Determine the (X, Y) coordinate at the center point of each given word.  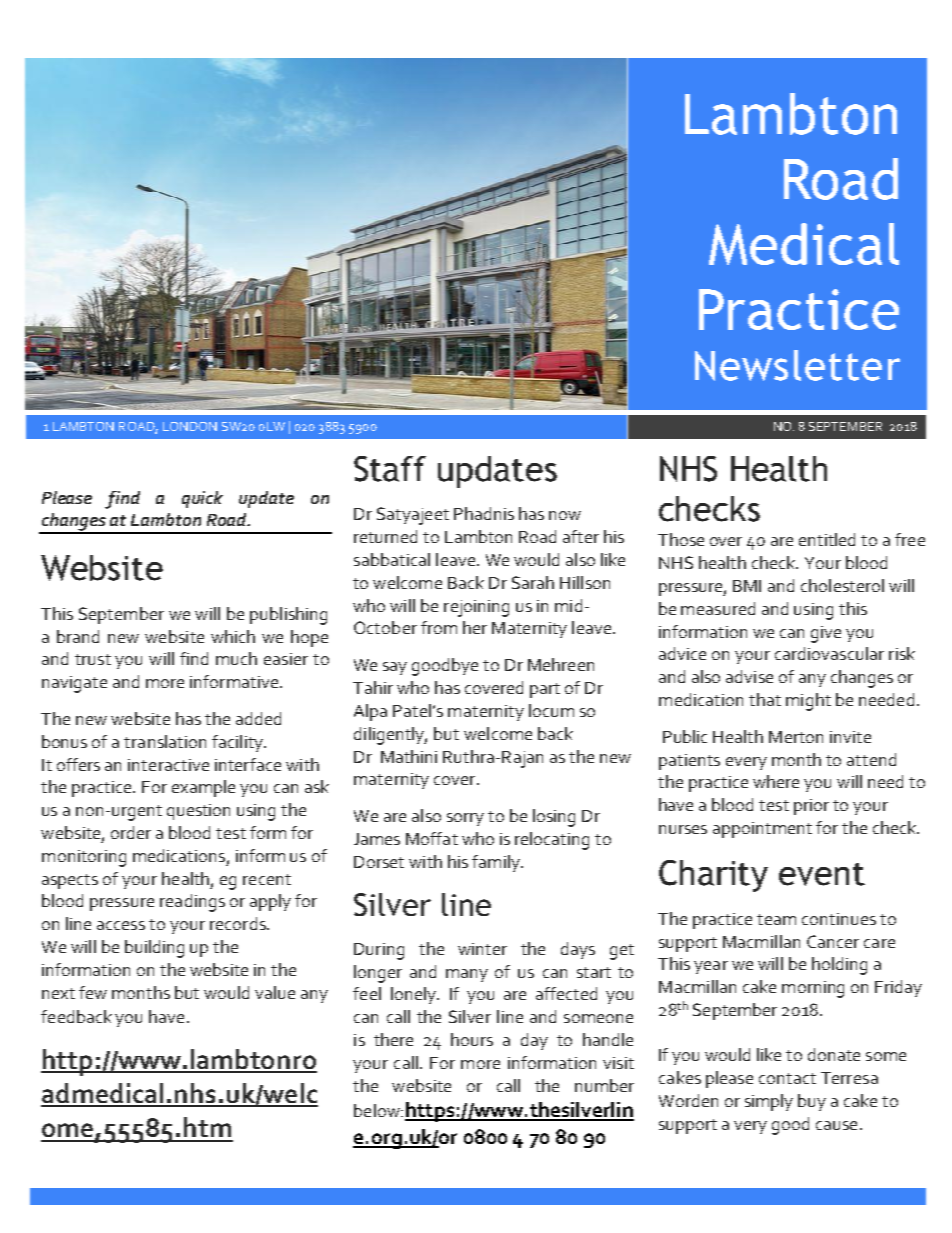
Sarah (533, 582)
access (121, 925)
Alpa (370, 712)
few (93, 992)
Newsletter (797, 365)
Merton (796, 737)
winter (482, 949)
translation (165, 741)
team (776, 919)
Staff (390, 469)
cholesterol (842, 585)
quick (202, 499)
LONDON (190, 426)
